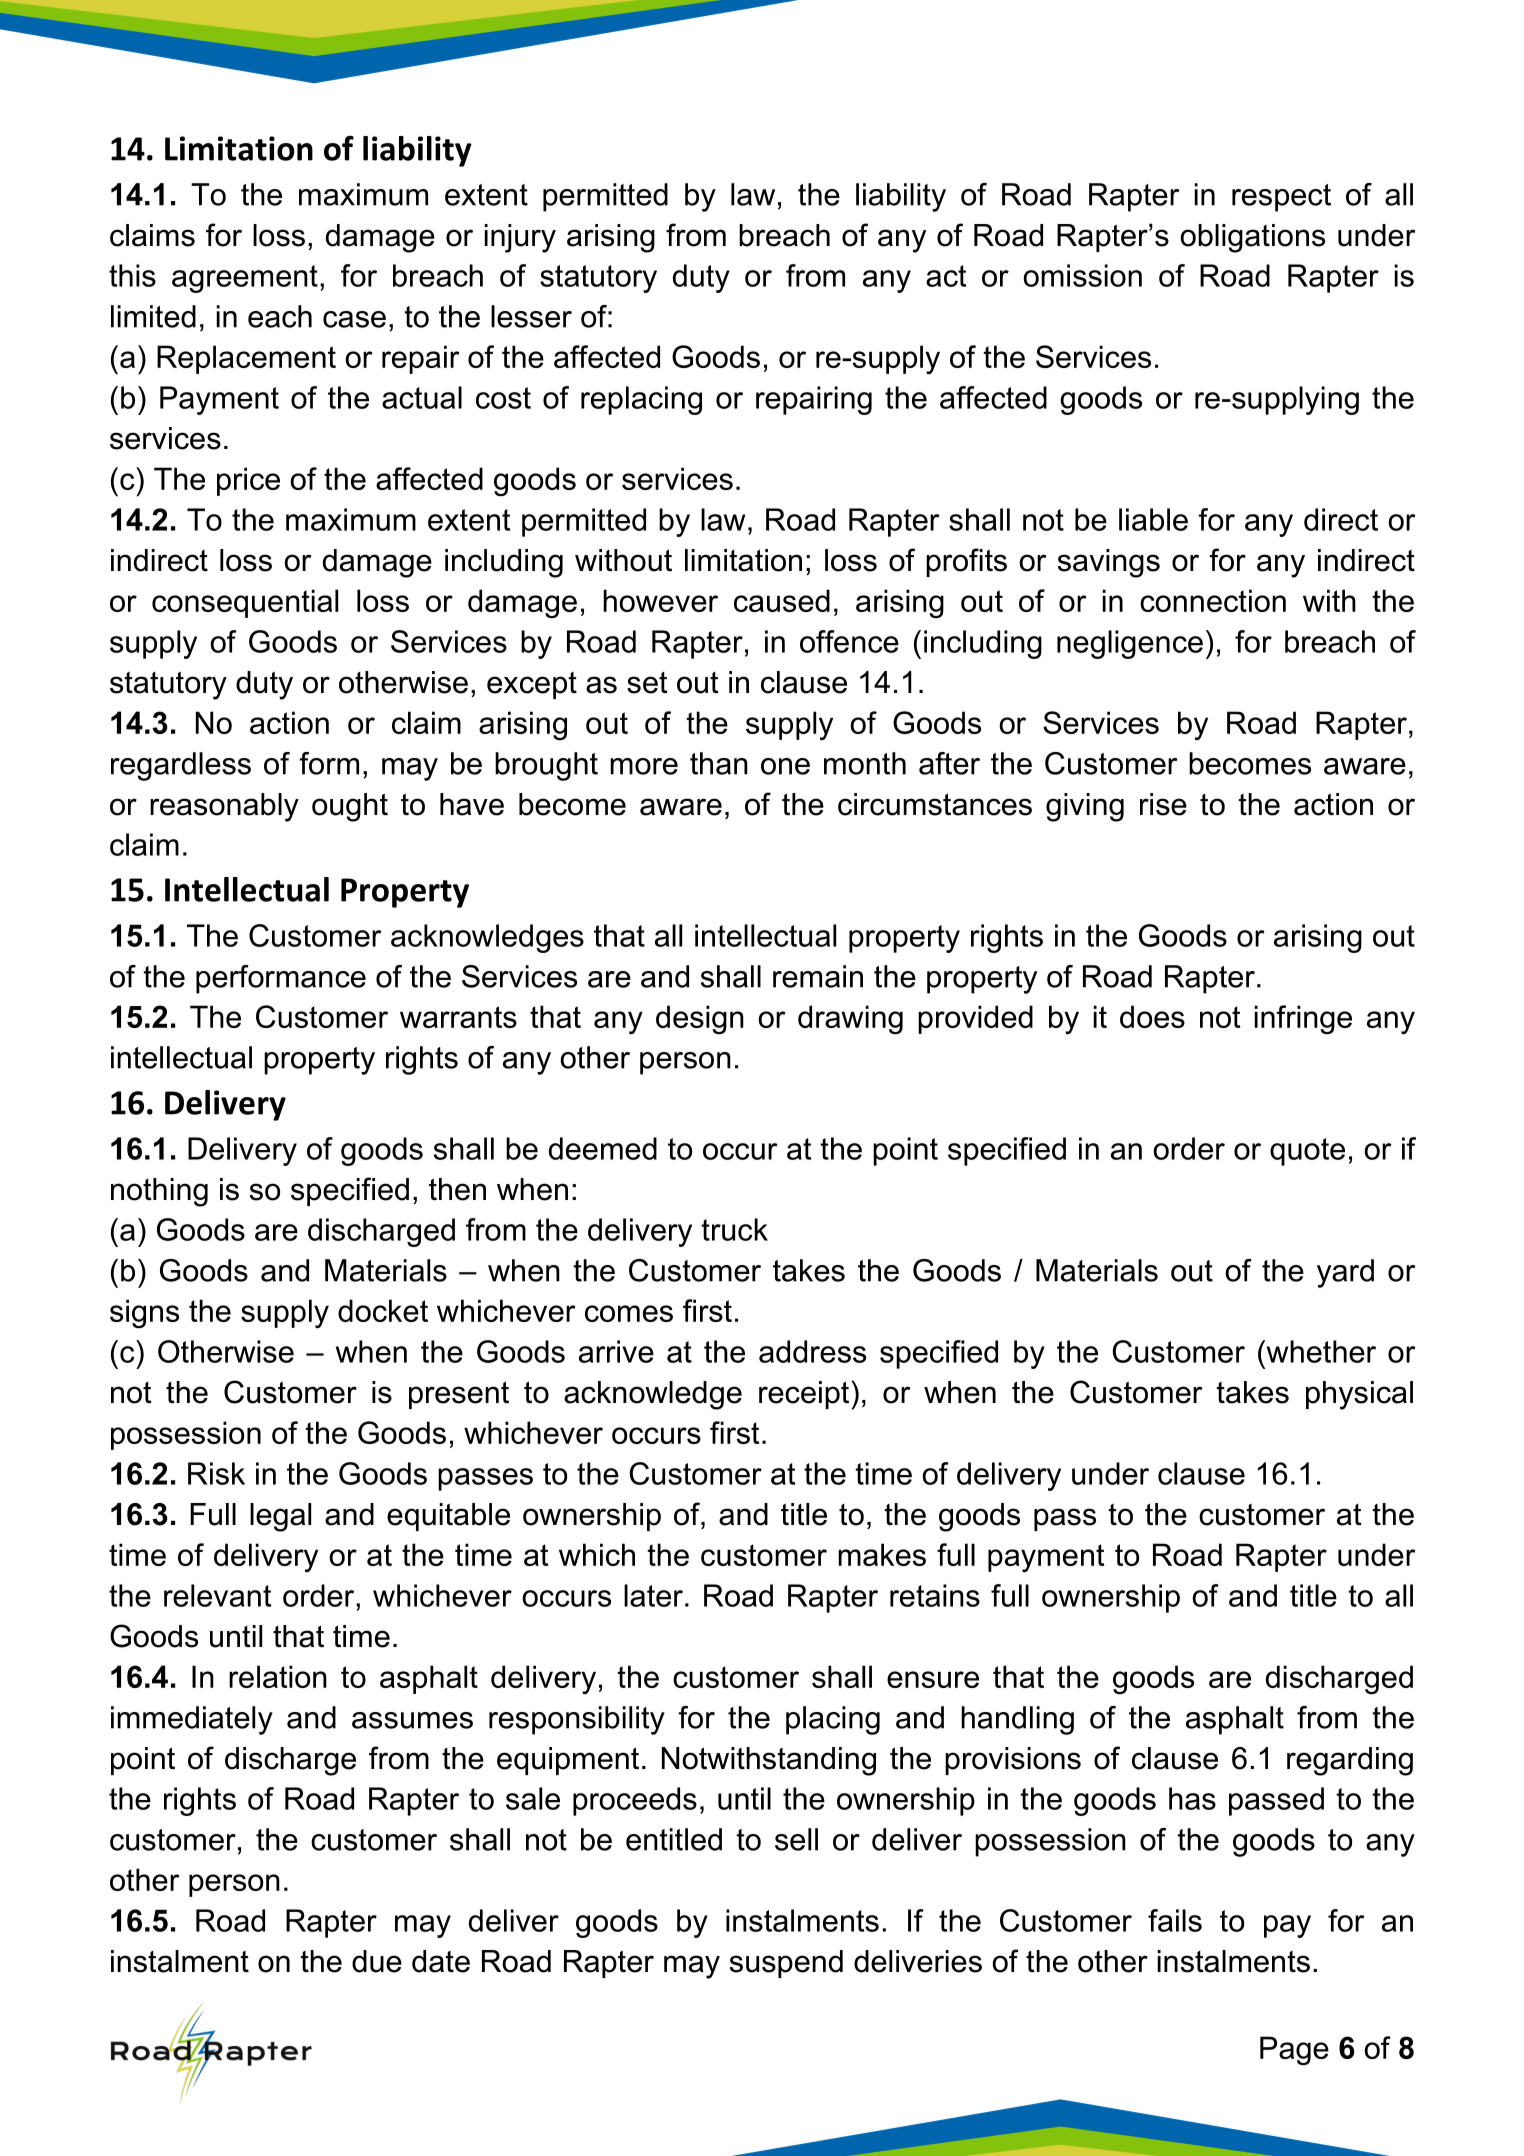 The height and width of the page is (2156, 1524). Describe the element at coordinates (1252, 238) in the page. I see `obligations` at that location.
